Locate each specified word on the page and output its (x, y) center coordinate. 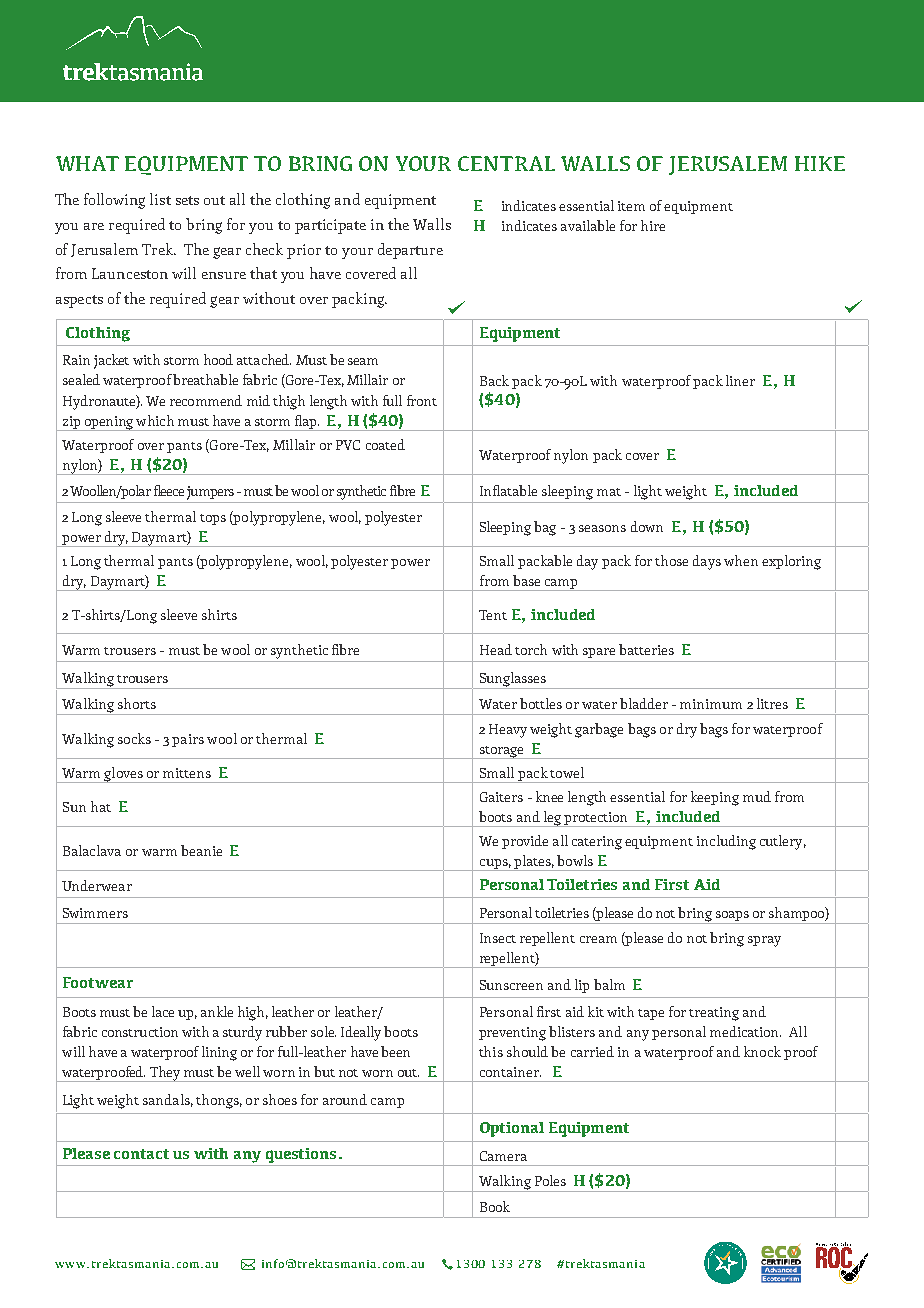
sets (187, 200)
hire (653, 225)
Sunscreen (511, 985)
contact (141, 1154)
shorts (137, 703)
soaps (732, 917)
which (155, 420)
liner (740, 380)
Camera (503, 1156)
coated (385, 444)
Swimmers (95, 913)
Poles (550, 1180)
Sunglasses (512, 680)
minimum (711, 704)
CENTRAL (506, 163)
